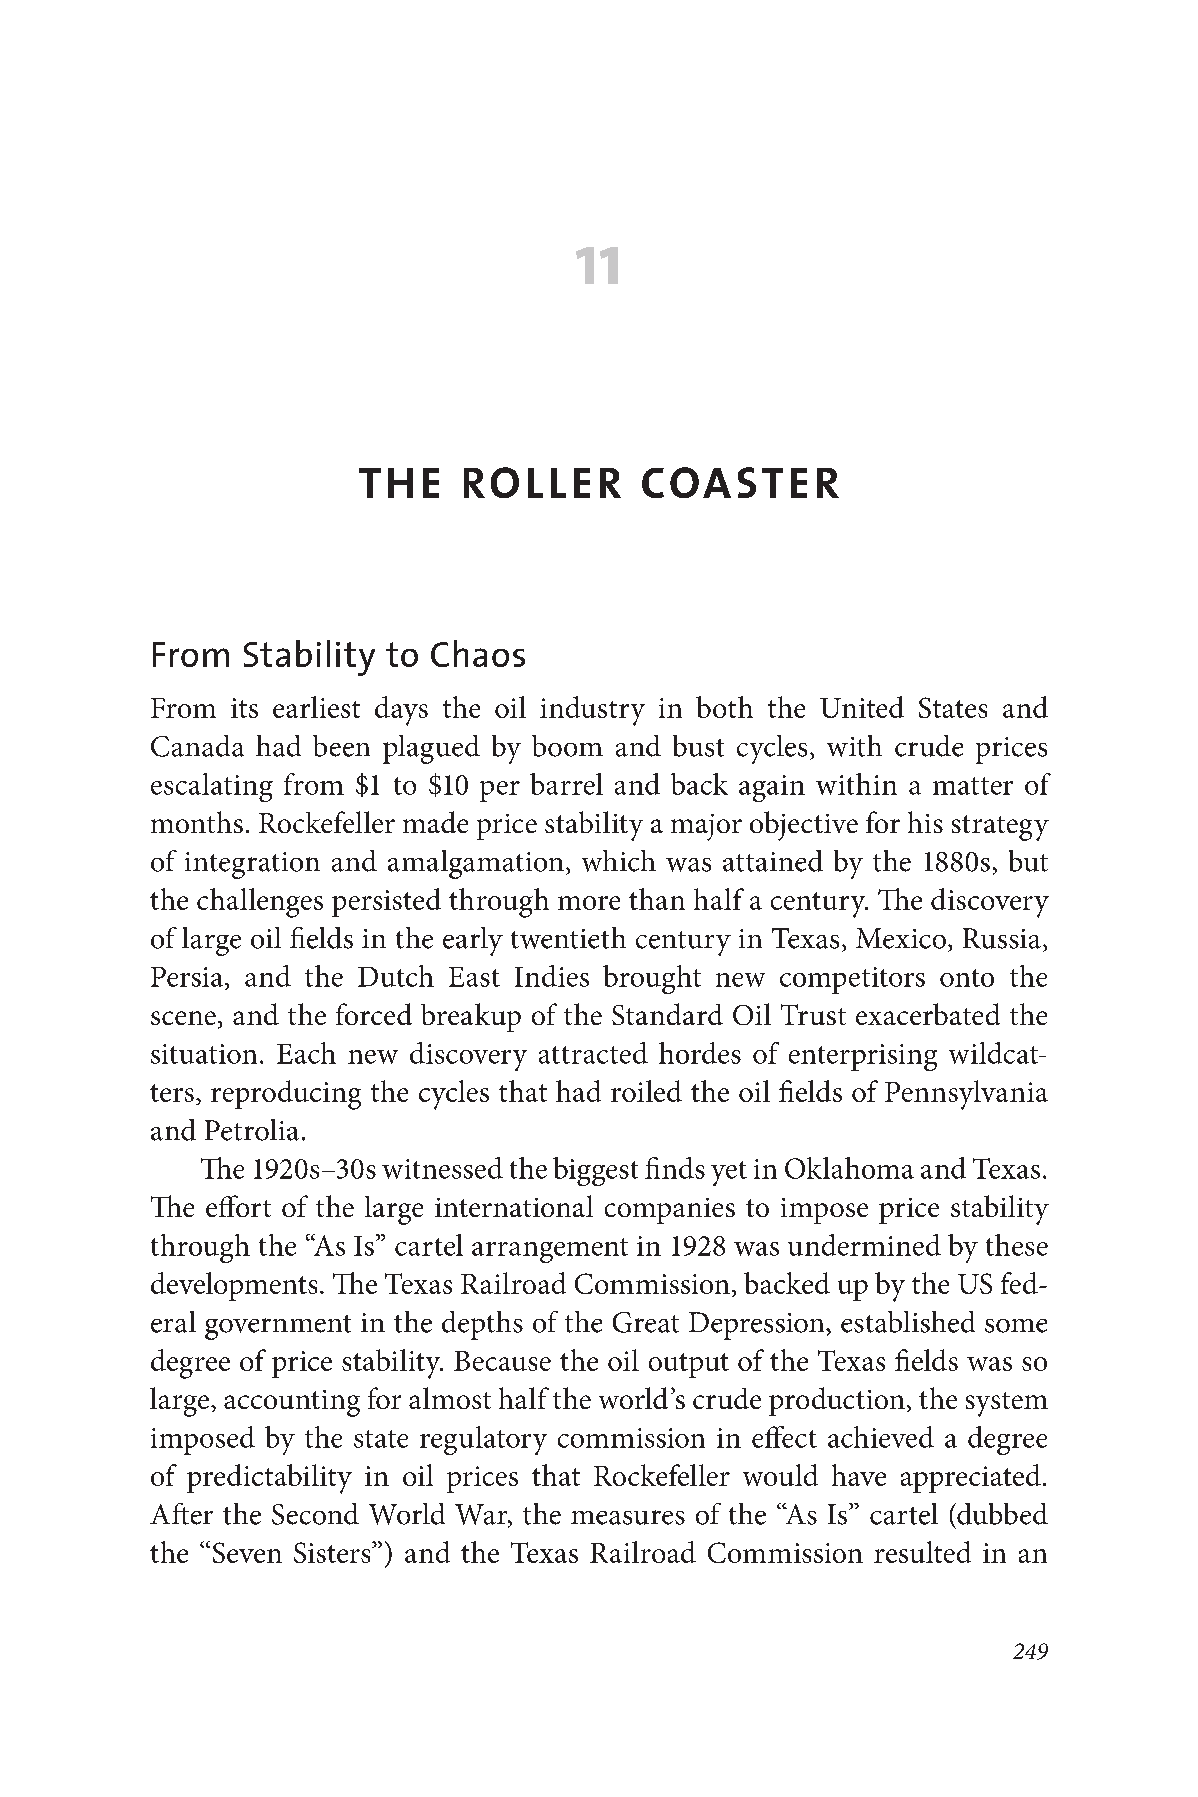 Image resolution: width=1198 pixels, height=1797 pixels. What do you see at coordinates (315, 1514) in the document?
I see `Second` at bounding box center [315, 1514].
